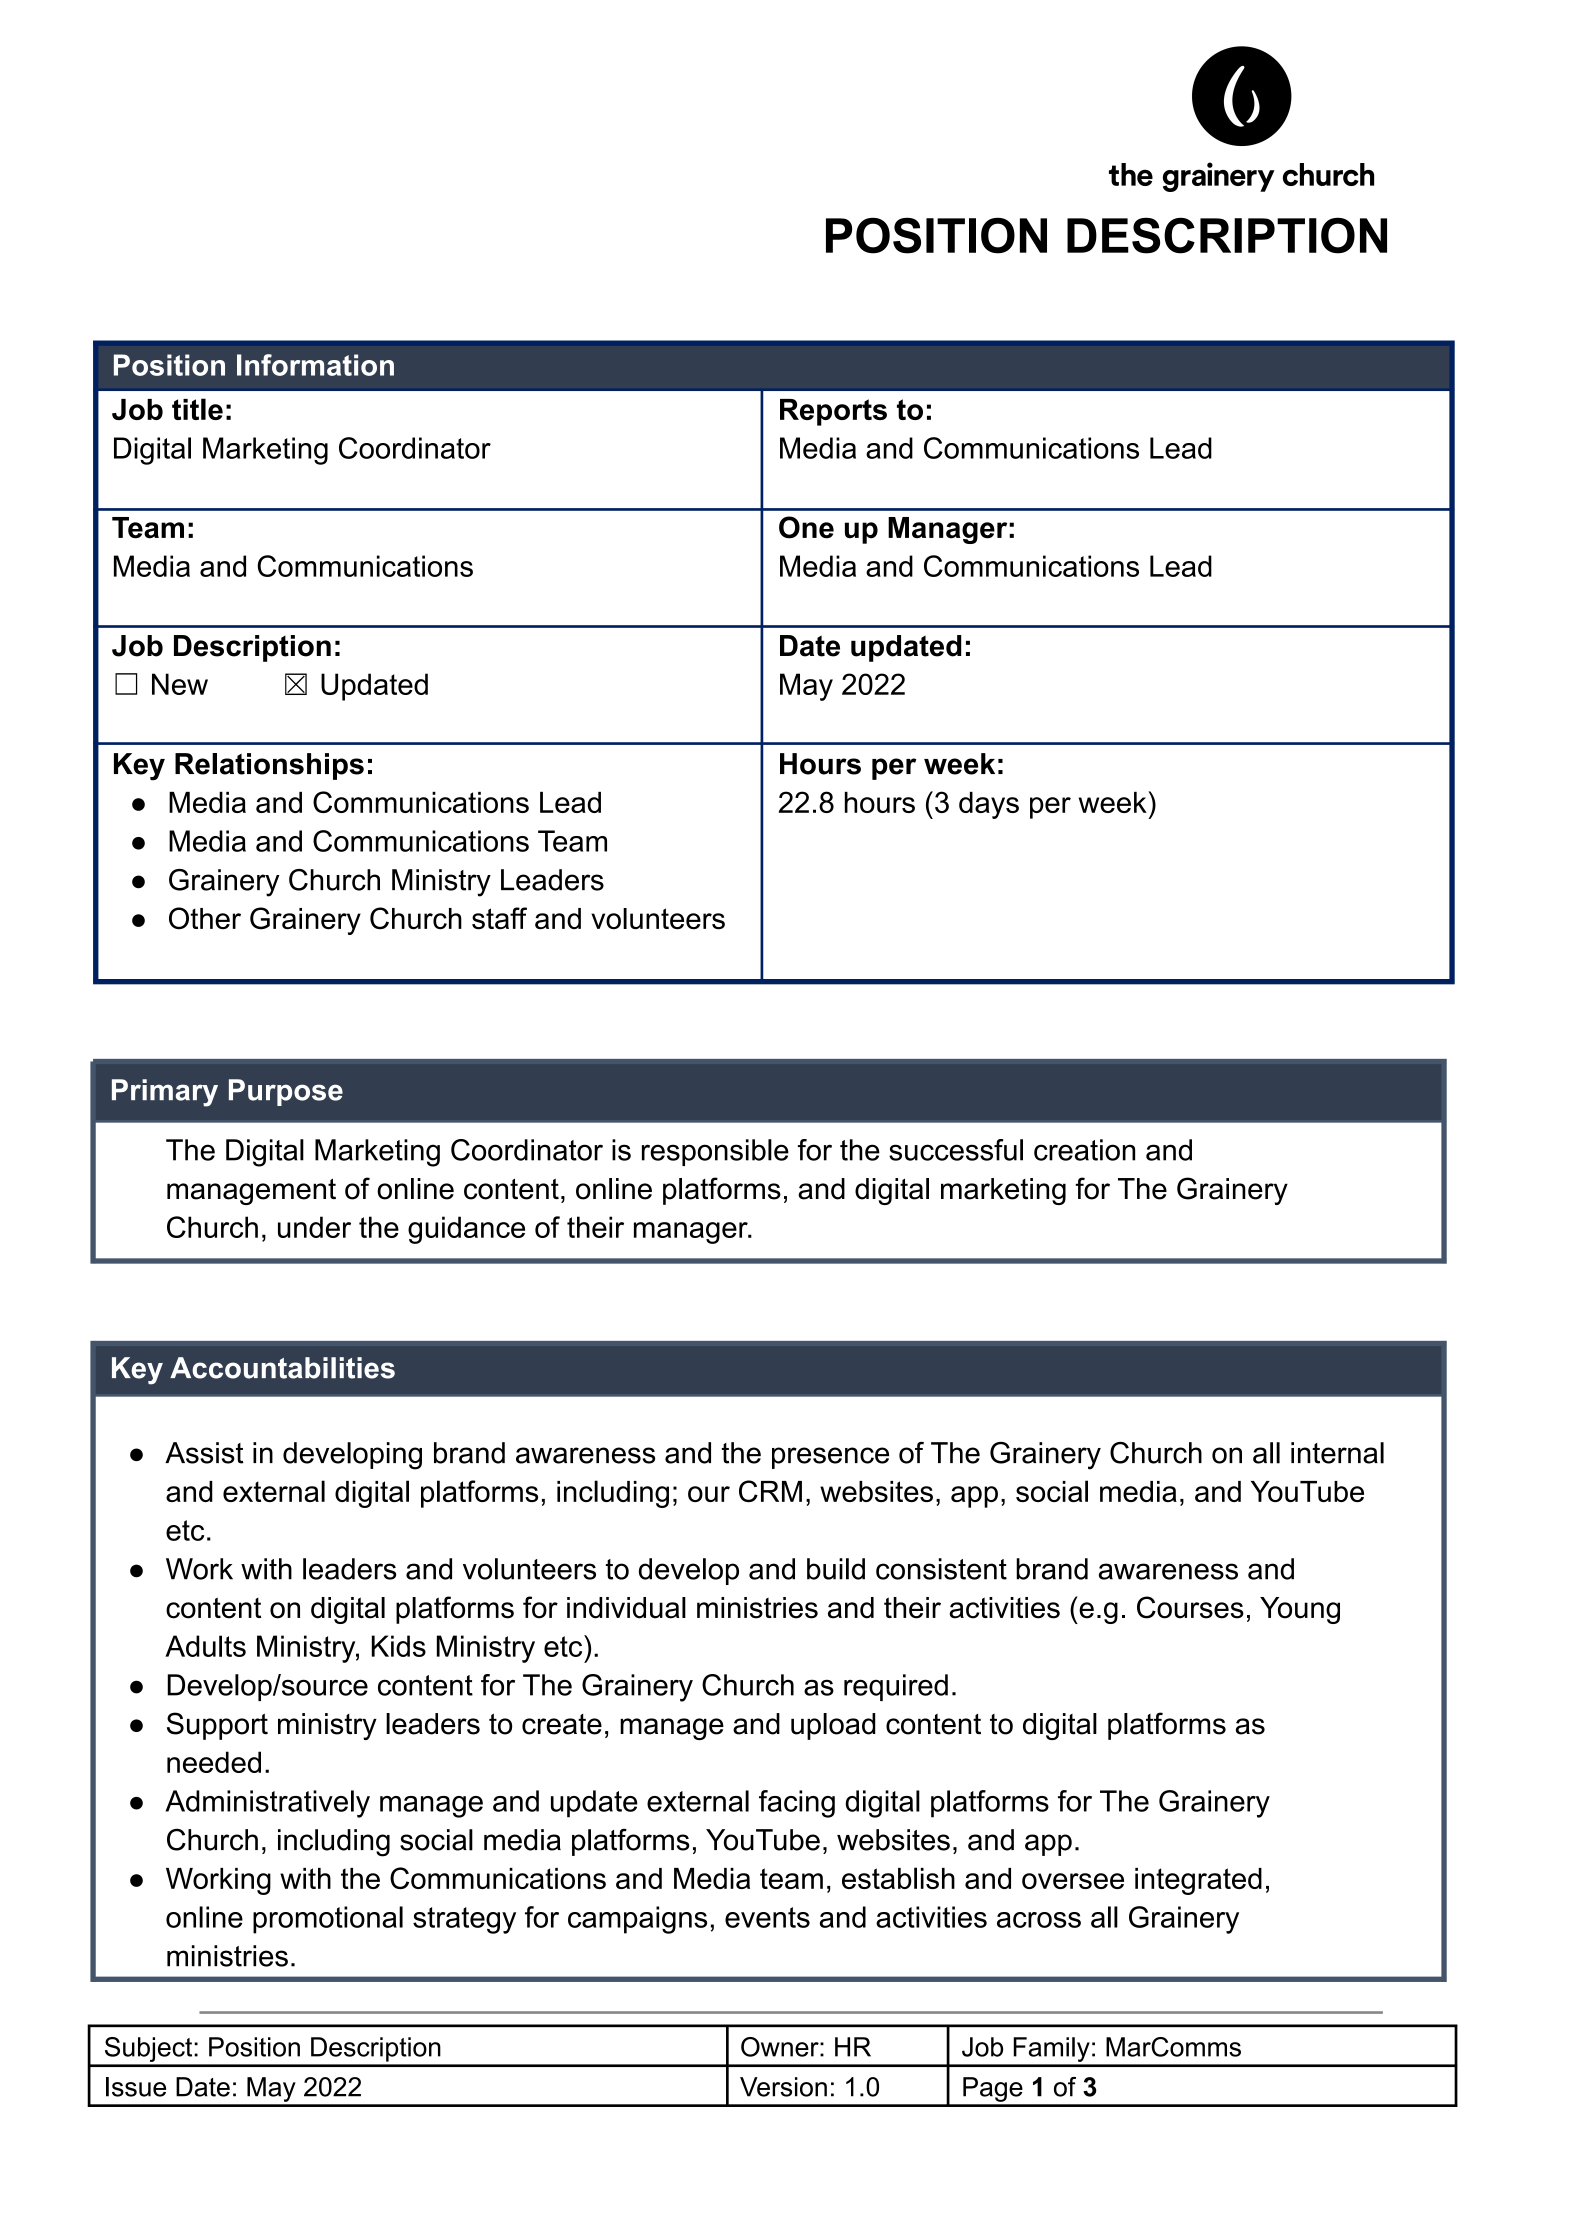 This document has height=2240, width=1585. Describe the element at coordinates (833, 412) in the document. I see `Reports` at that location.
